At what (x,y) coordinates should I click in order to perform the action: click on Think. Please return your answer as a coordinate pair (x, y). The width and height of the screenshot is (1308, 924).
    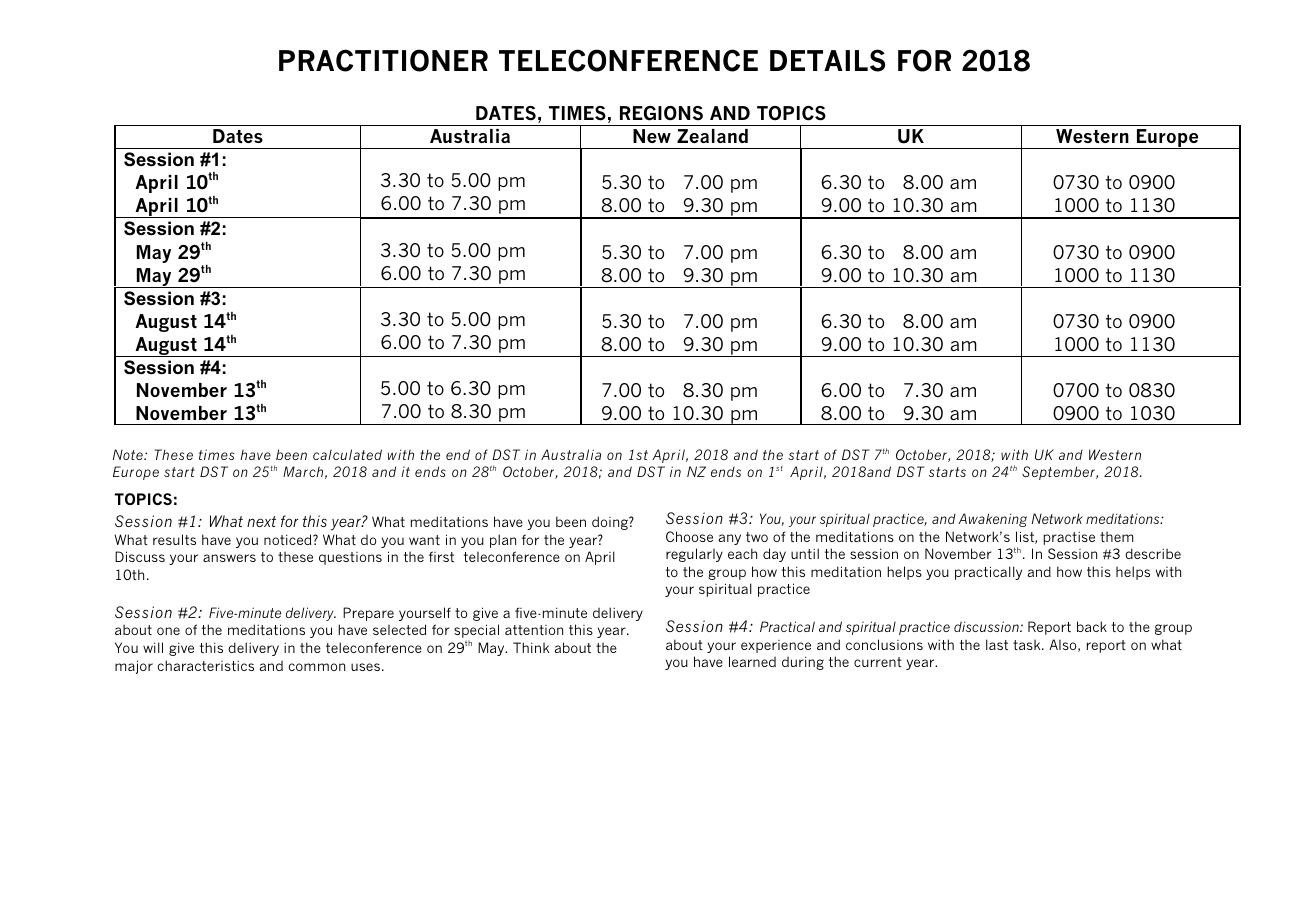
    Looking at the image, I should click on (531, 647).
